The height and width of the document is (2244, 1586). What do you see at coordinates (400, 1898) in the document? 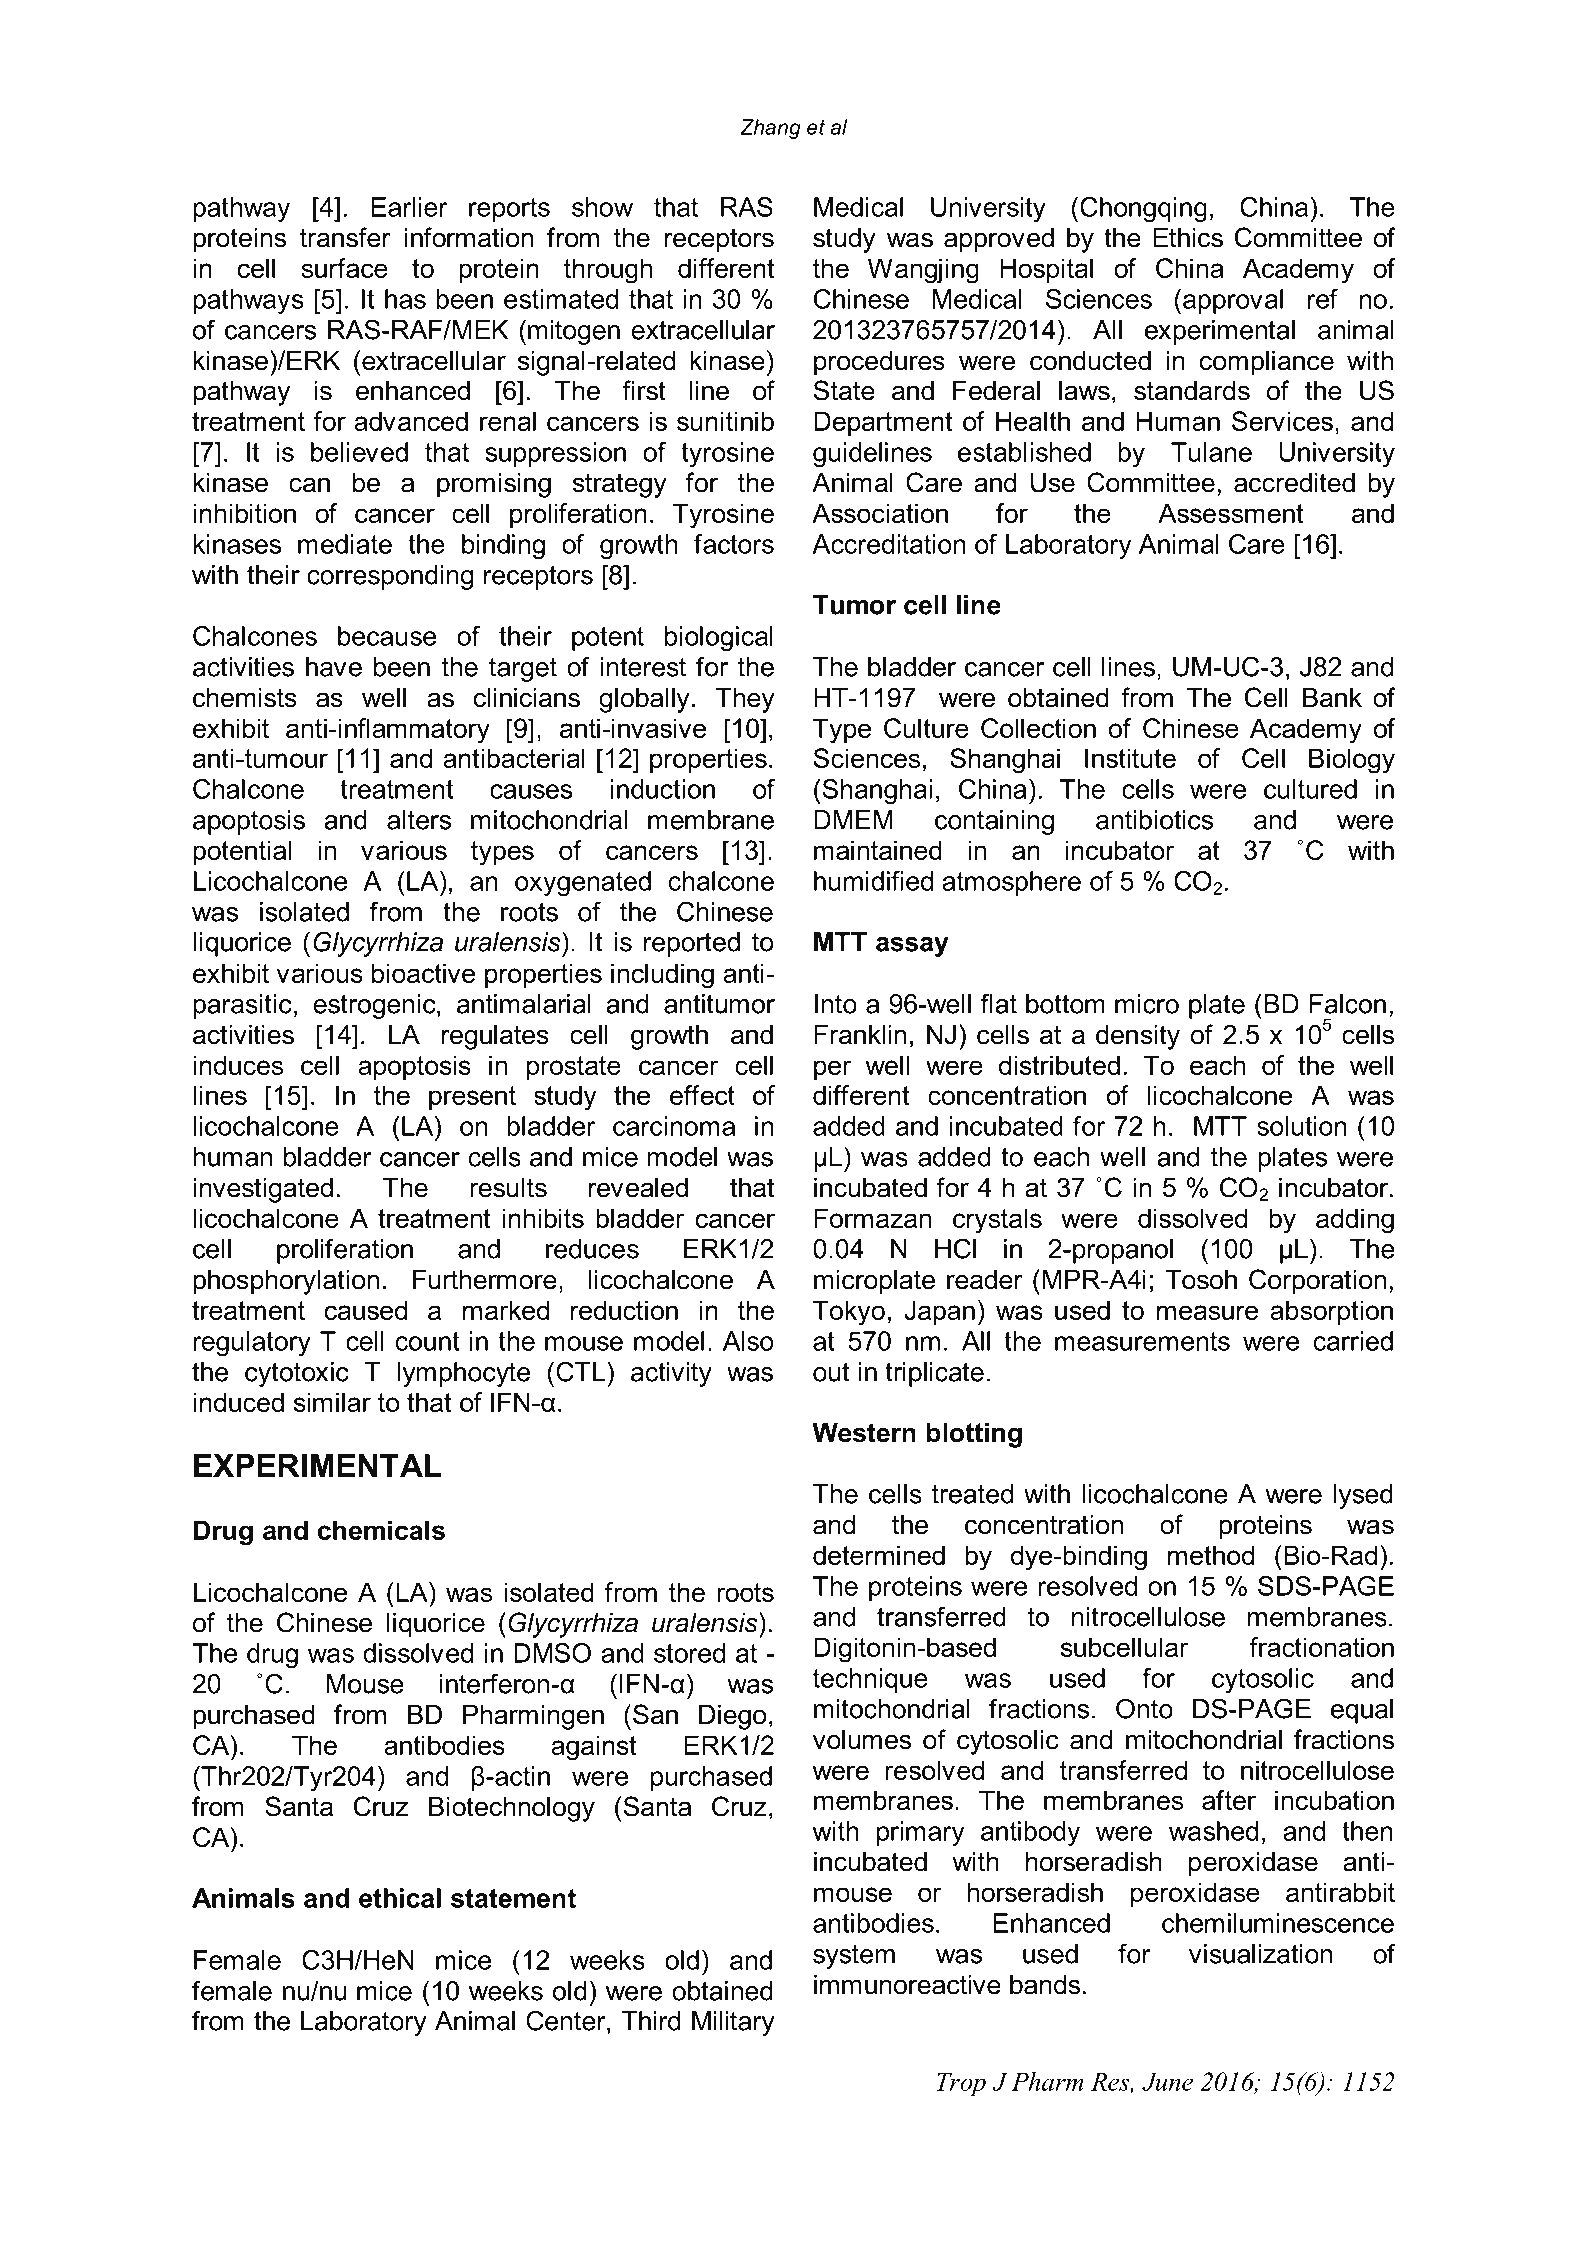
I see `ethical` at bounding box center [400, 1898].
